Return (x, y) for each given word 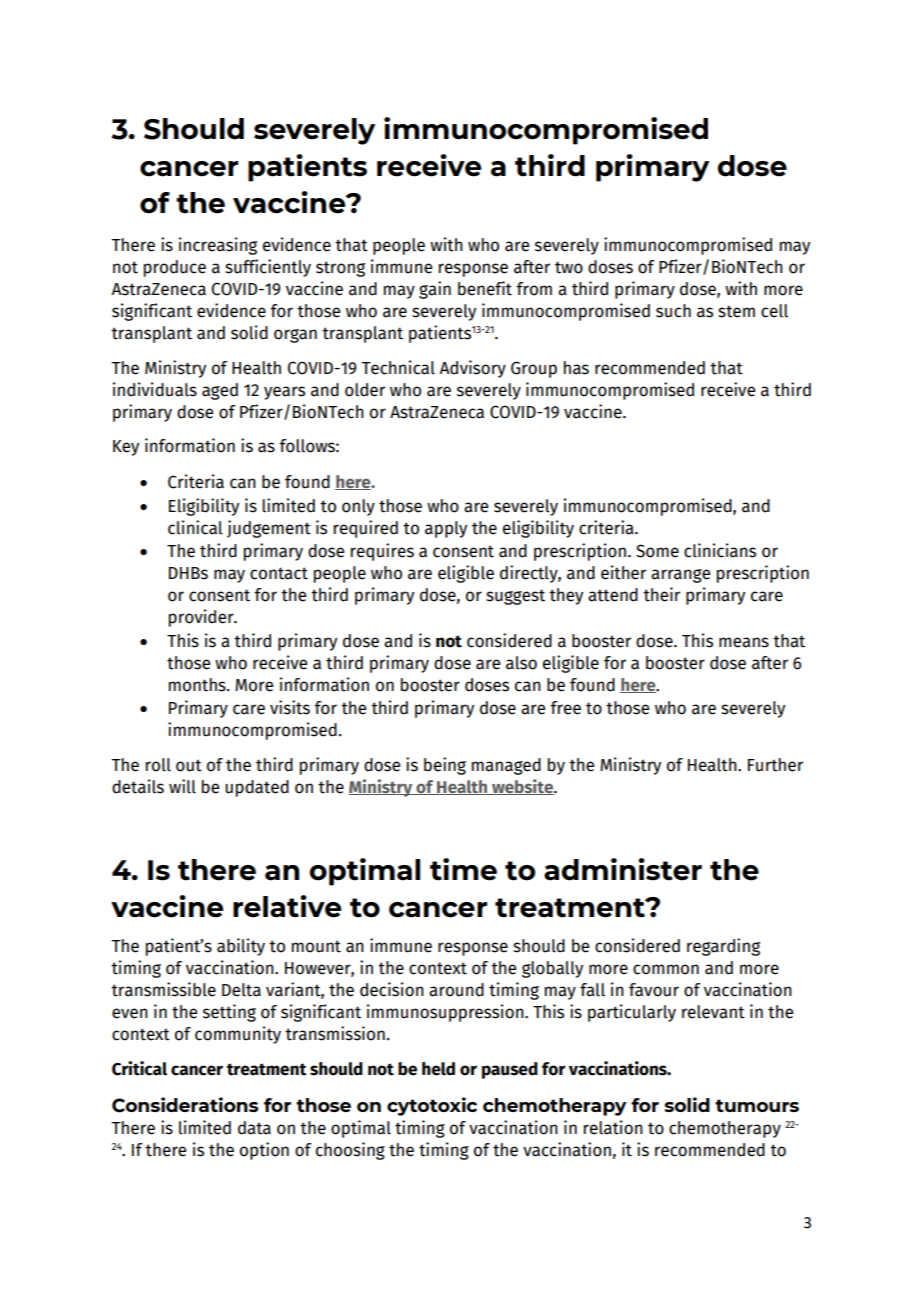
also (521, 663)
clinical (195, 527)
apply (446, 529)
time (463, 869)
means (744, 642)
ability (241, 947)
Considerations (185, 1105)
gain (435, 290)
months (198, 685)
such (673, 311)
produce (175, 268)
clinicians (720, 550)
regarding (723, 947)
